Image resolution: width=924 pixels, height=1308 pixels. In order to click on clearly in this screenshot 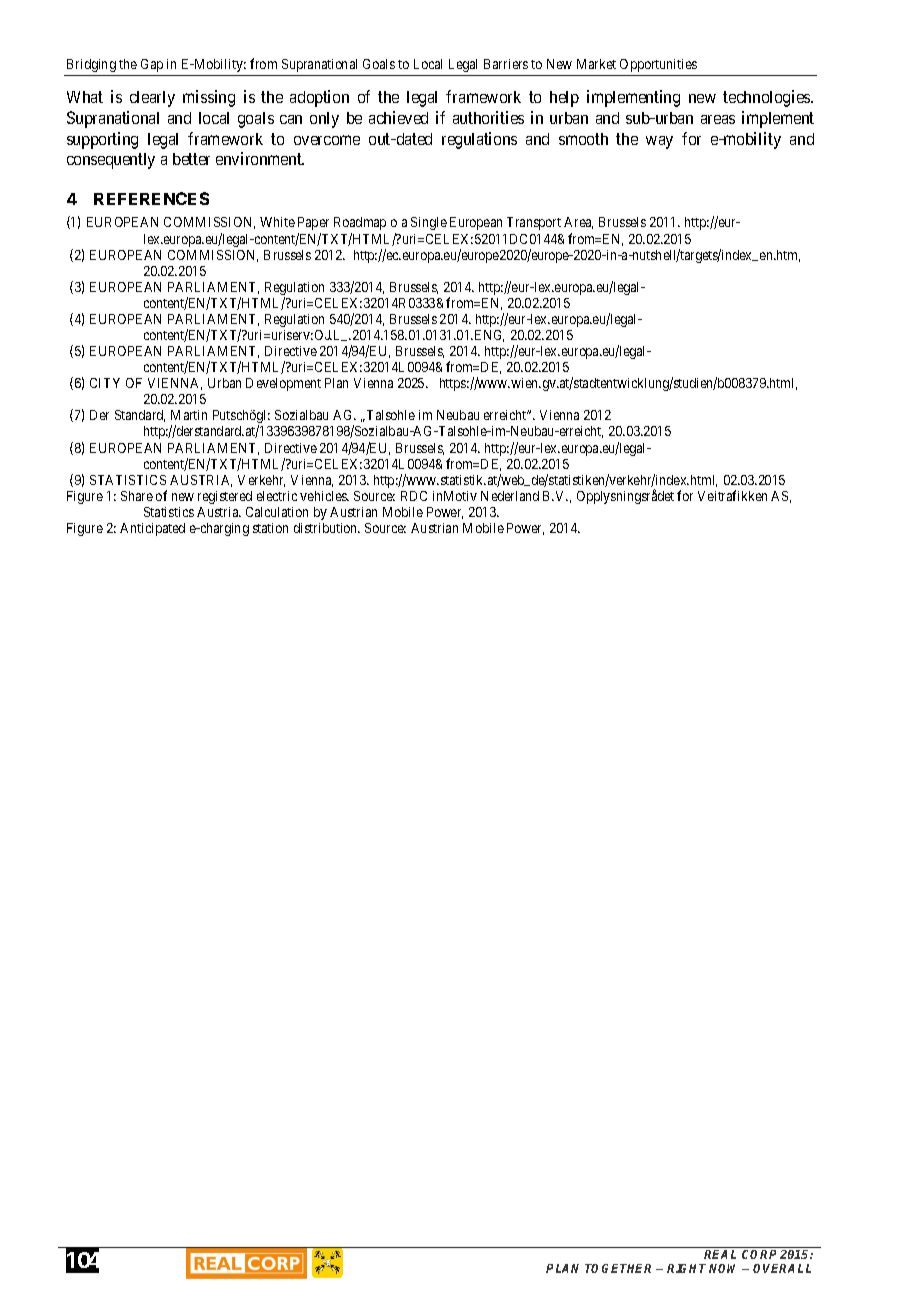, I will do `click(152, 99)`.
